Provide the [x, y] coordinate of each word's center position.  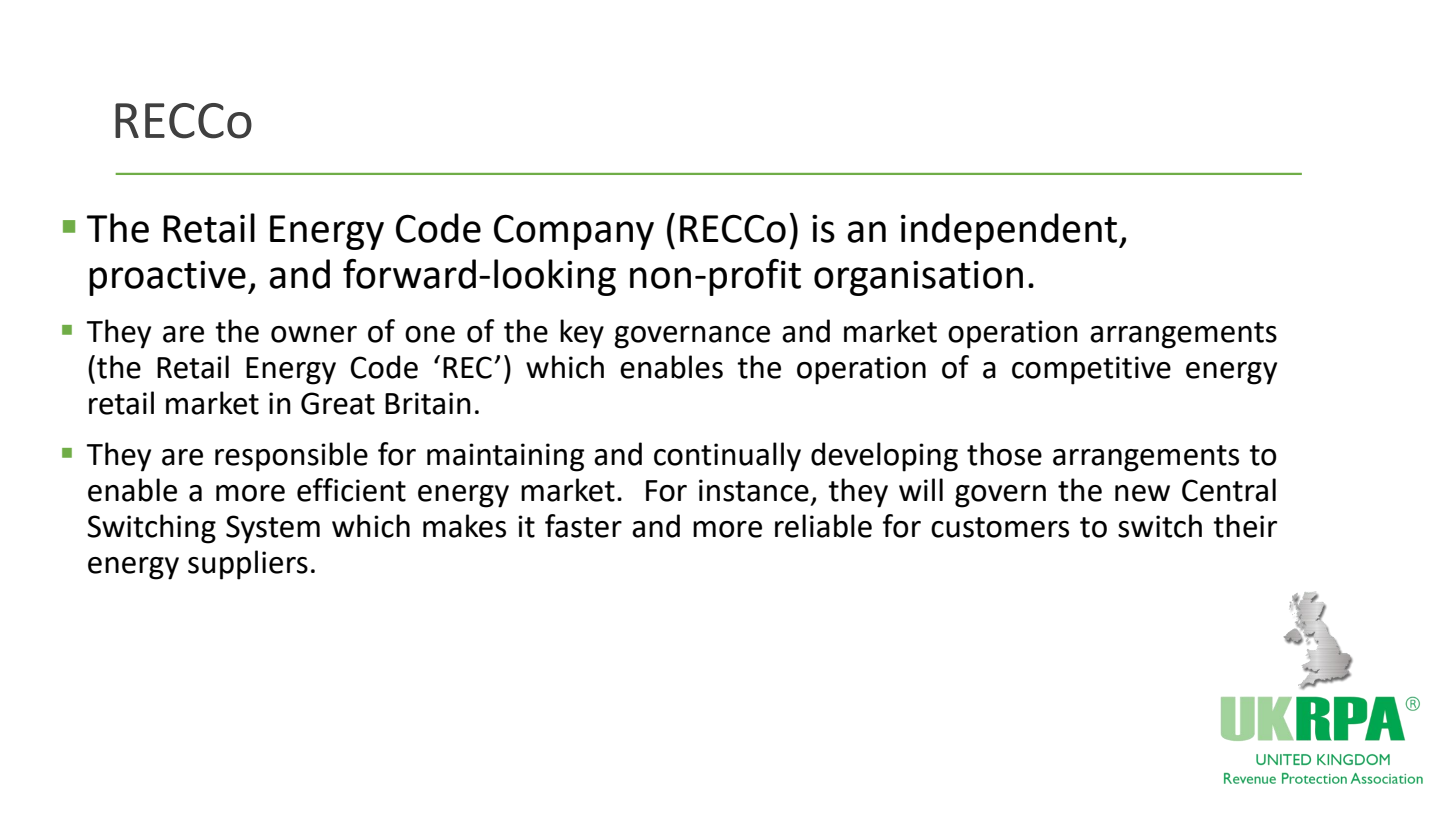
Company [574, 232]
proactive [167, 278]
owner [314, 334]
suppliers [248, 565]
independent [1010, 231]
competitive [1091, 370]
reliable [823, 526]
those [1004, 454]
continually [727, 457]
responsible [291, 457]
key [582, 334]
